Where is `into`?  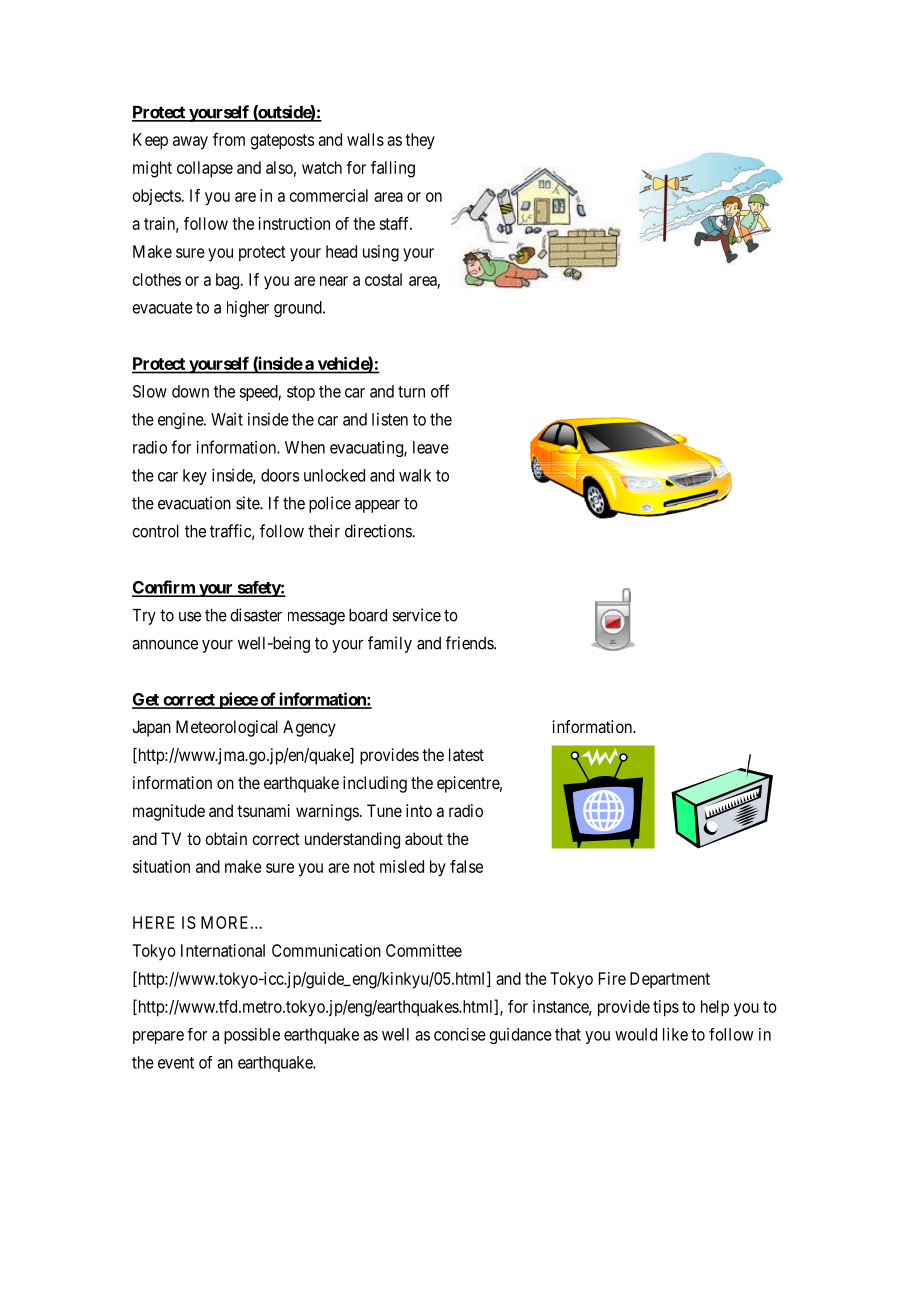 into is located at coordinates (419, 810).
